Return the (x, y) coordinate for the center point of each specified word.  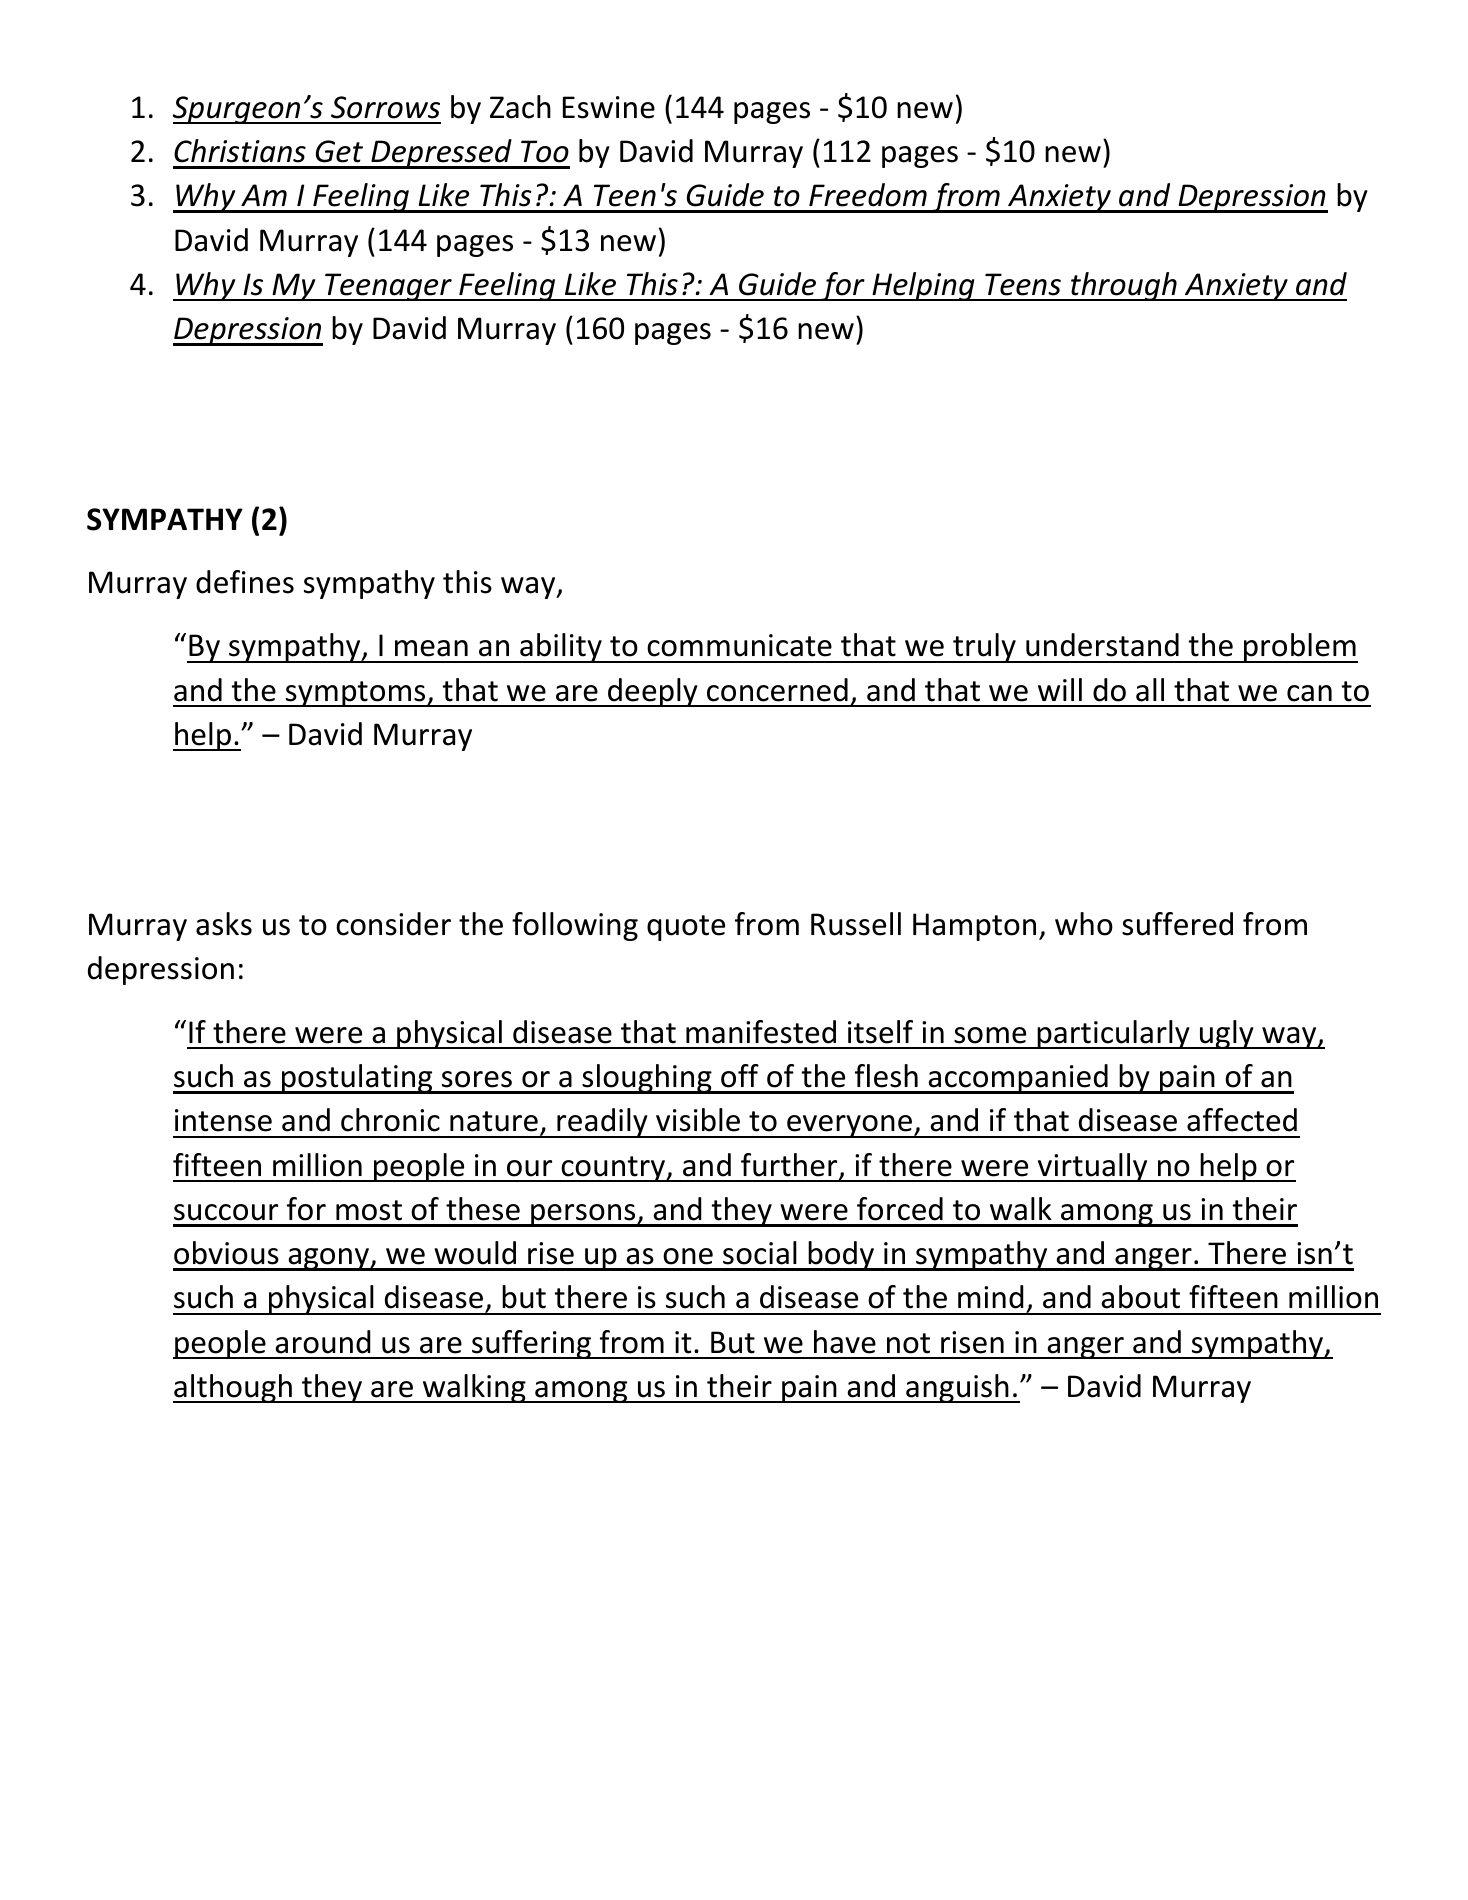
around (323, 1342)
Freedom (868, 195)
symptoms (356, 694)
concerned (777, 690)
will (1060, 689)
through (1124, 286)
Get (339, 151)
